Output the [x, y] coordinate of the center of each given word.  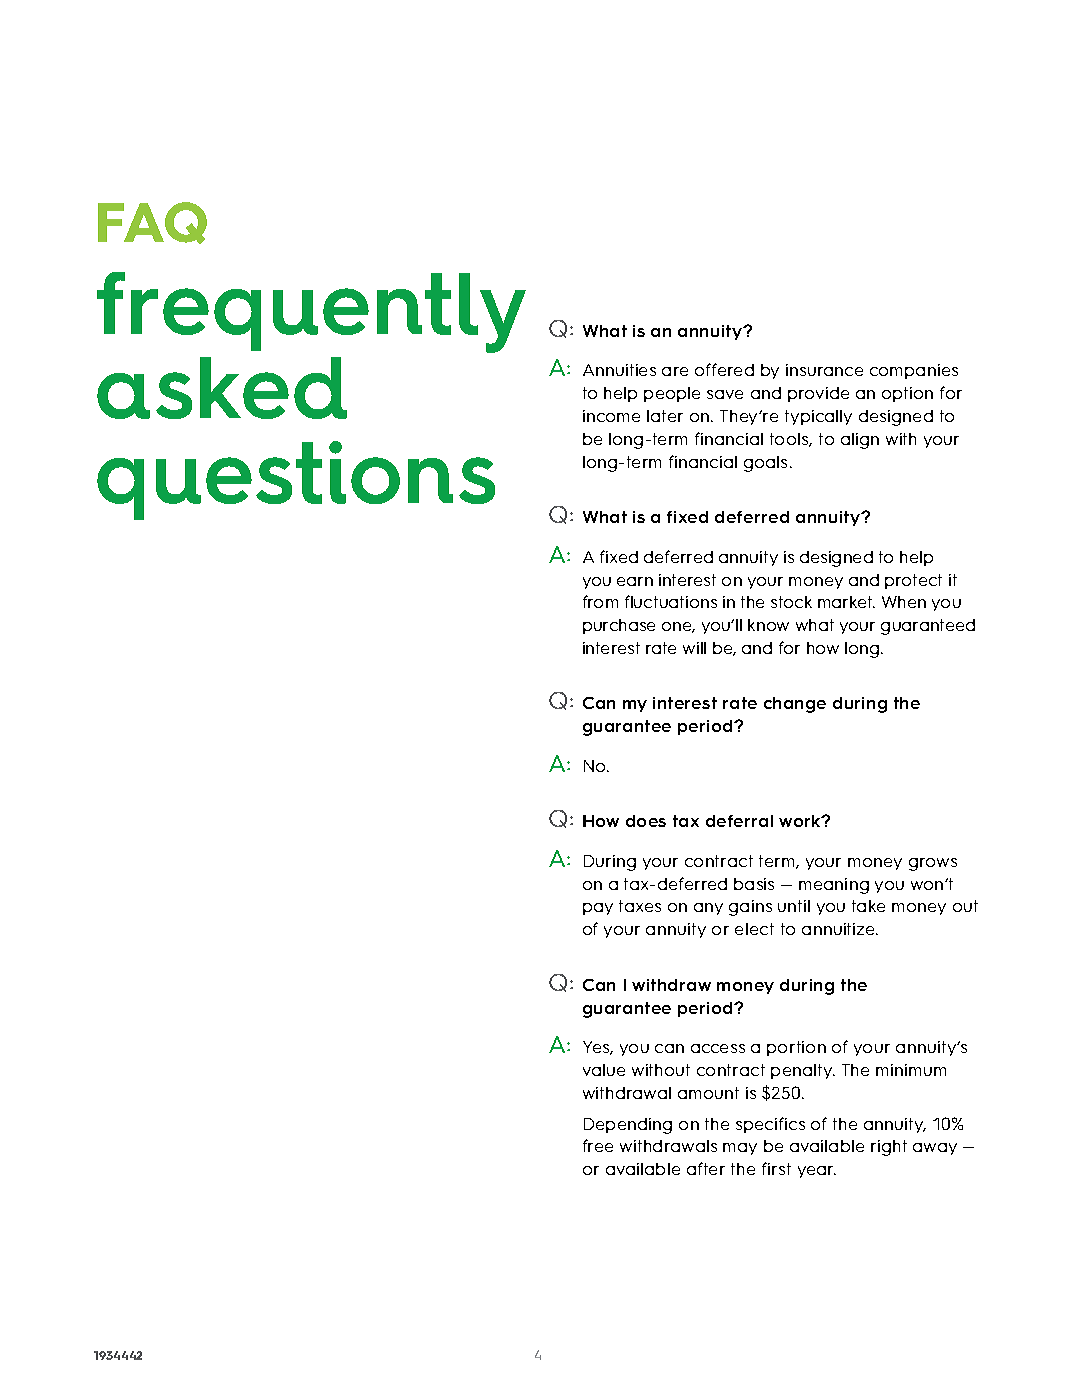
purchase [619, 626]
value [604, 1070]
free [598, 1145]
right [889, 1148]
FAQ [152, 223]
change [795, 705]
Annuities [619, 370]
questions [296, 480]
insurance [824, 370]
